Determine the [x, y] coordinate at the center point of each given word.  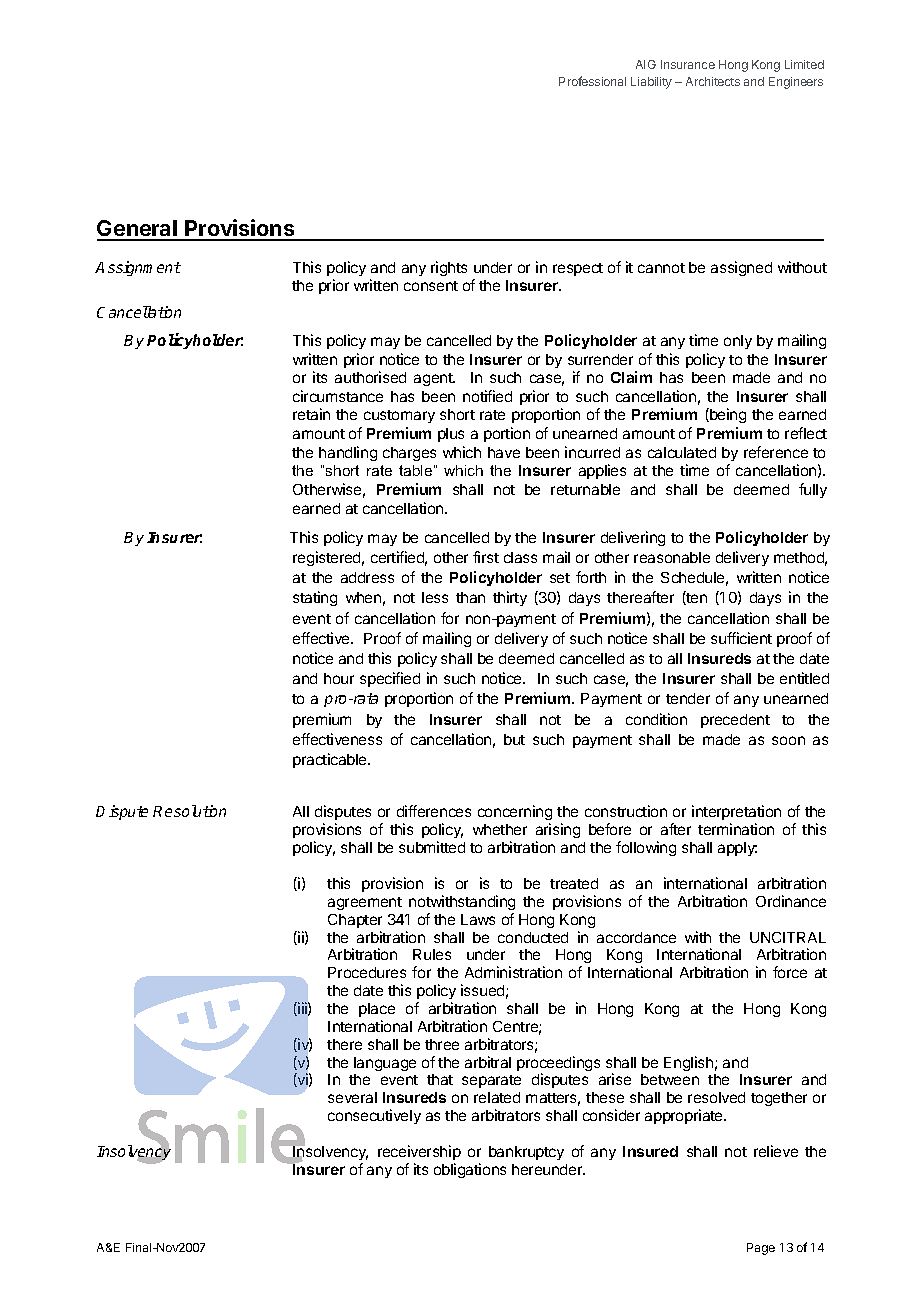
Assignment [138, 268]
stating [315, 598]
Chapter [355, 921]
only [738, 342]
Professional [592, 81]
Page [761, 1249]
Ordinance [791, 901]
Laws [478, 919]
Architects [713, 81]
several [352, 1097]
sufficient [741, 638]
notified [487, 396]
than [470, 597]
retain [311, 414]
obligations [470, 1170]
